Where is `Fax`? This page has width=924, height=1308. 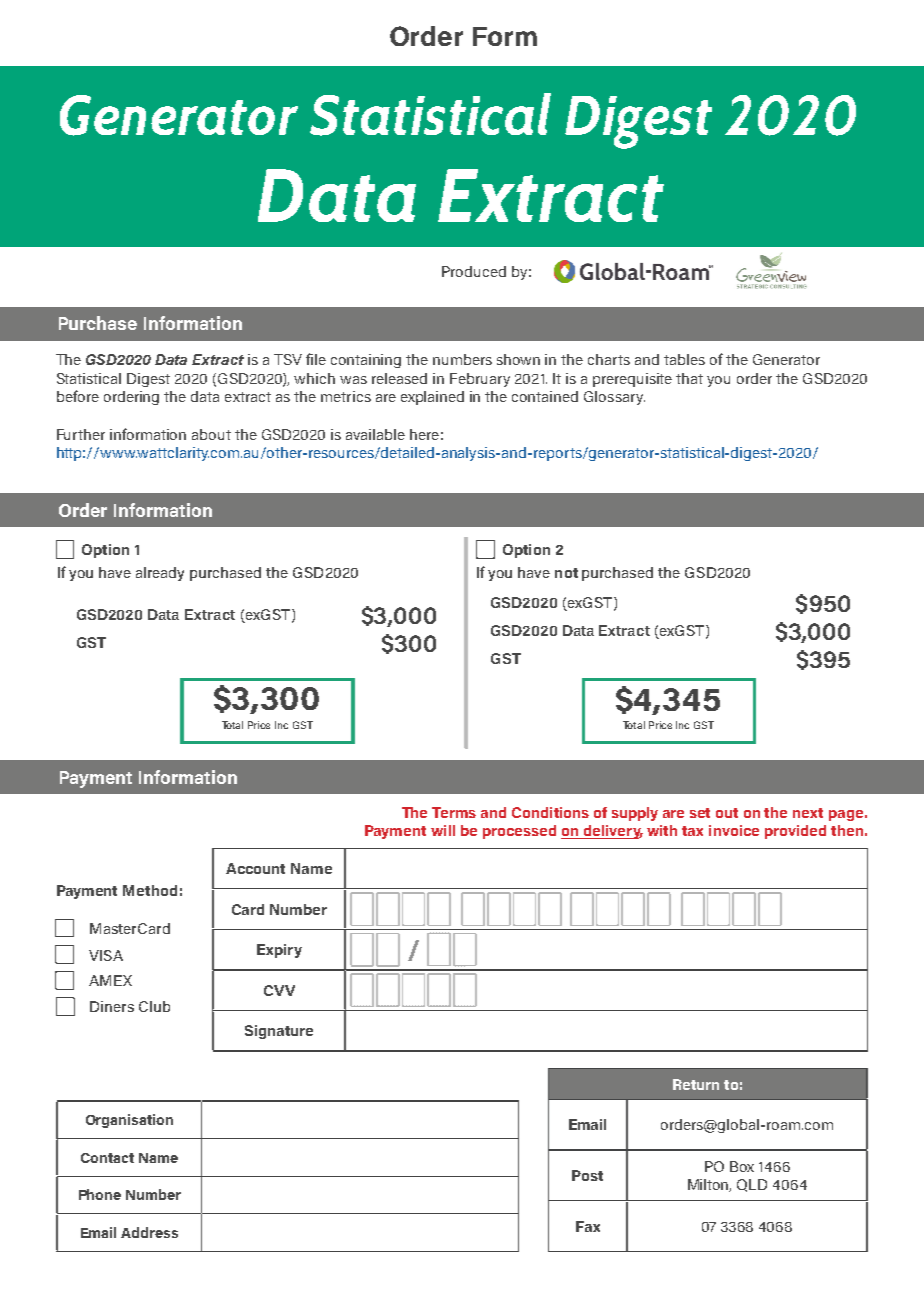 Fax is located at coordinates (588, 1226).
